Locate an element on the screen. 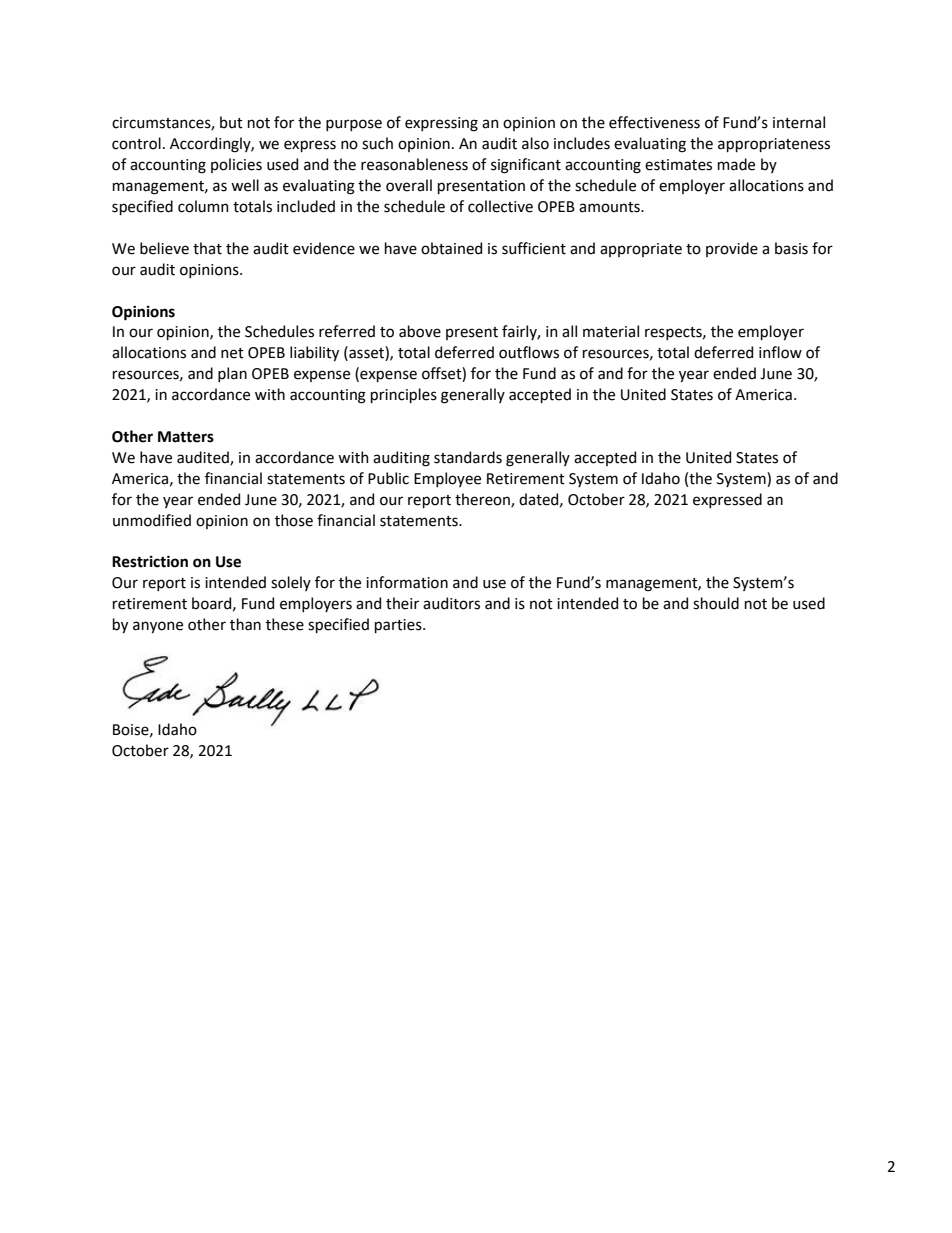 This screenshot has width=952, height=1233. but is located at coordinates (231, 122).
